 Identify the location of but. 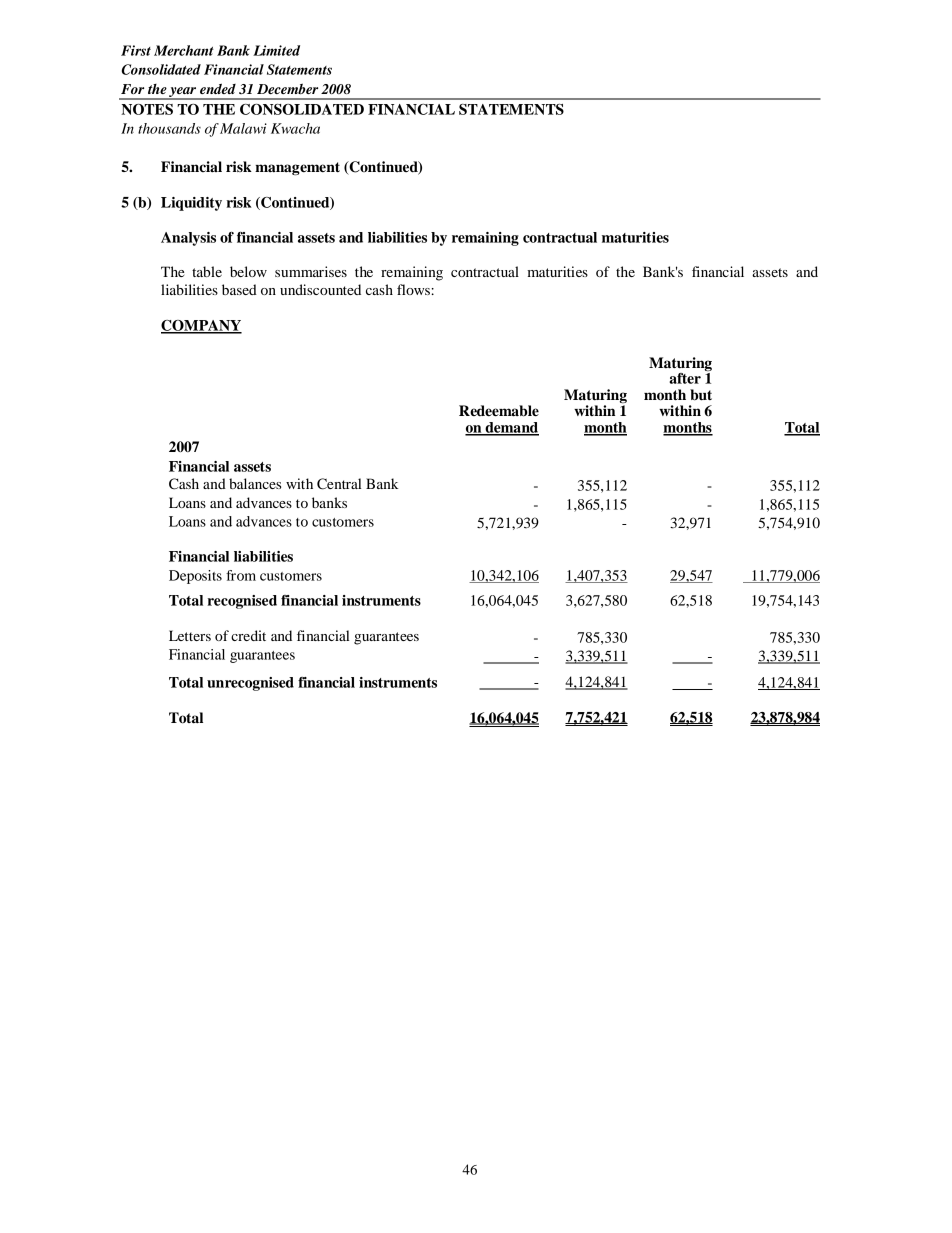
(701, 395).
